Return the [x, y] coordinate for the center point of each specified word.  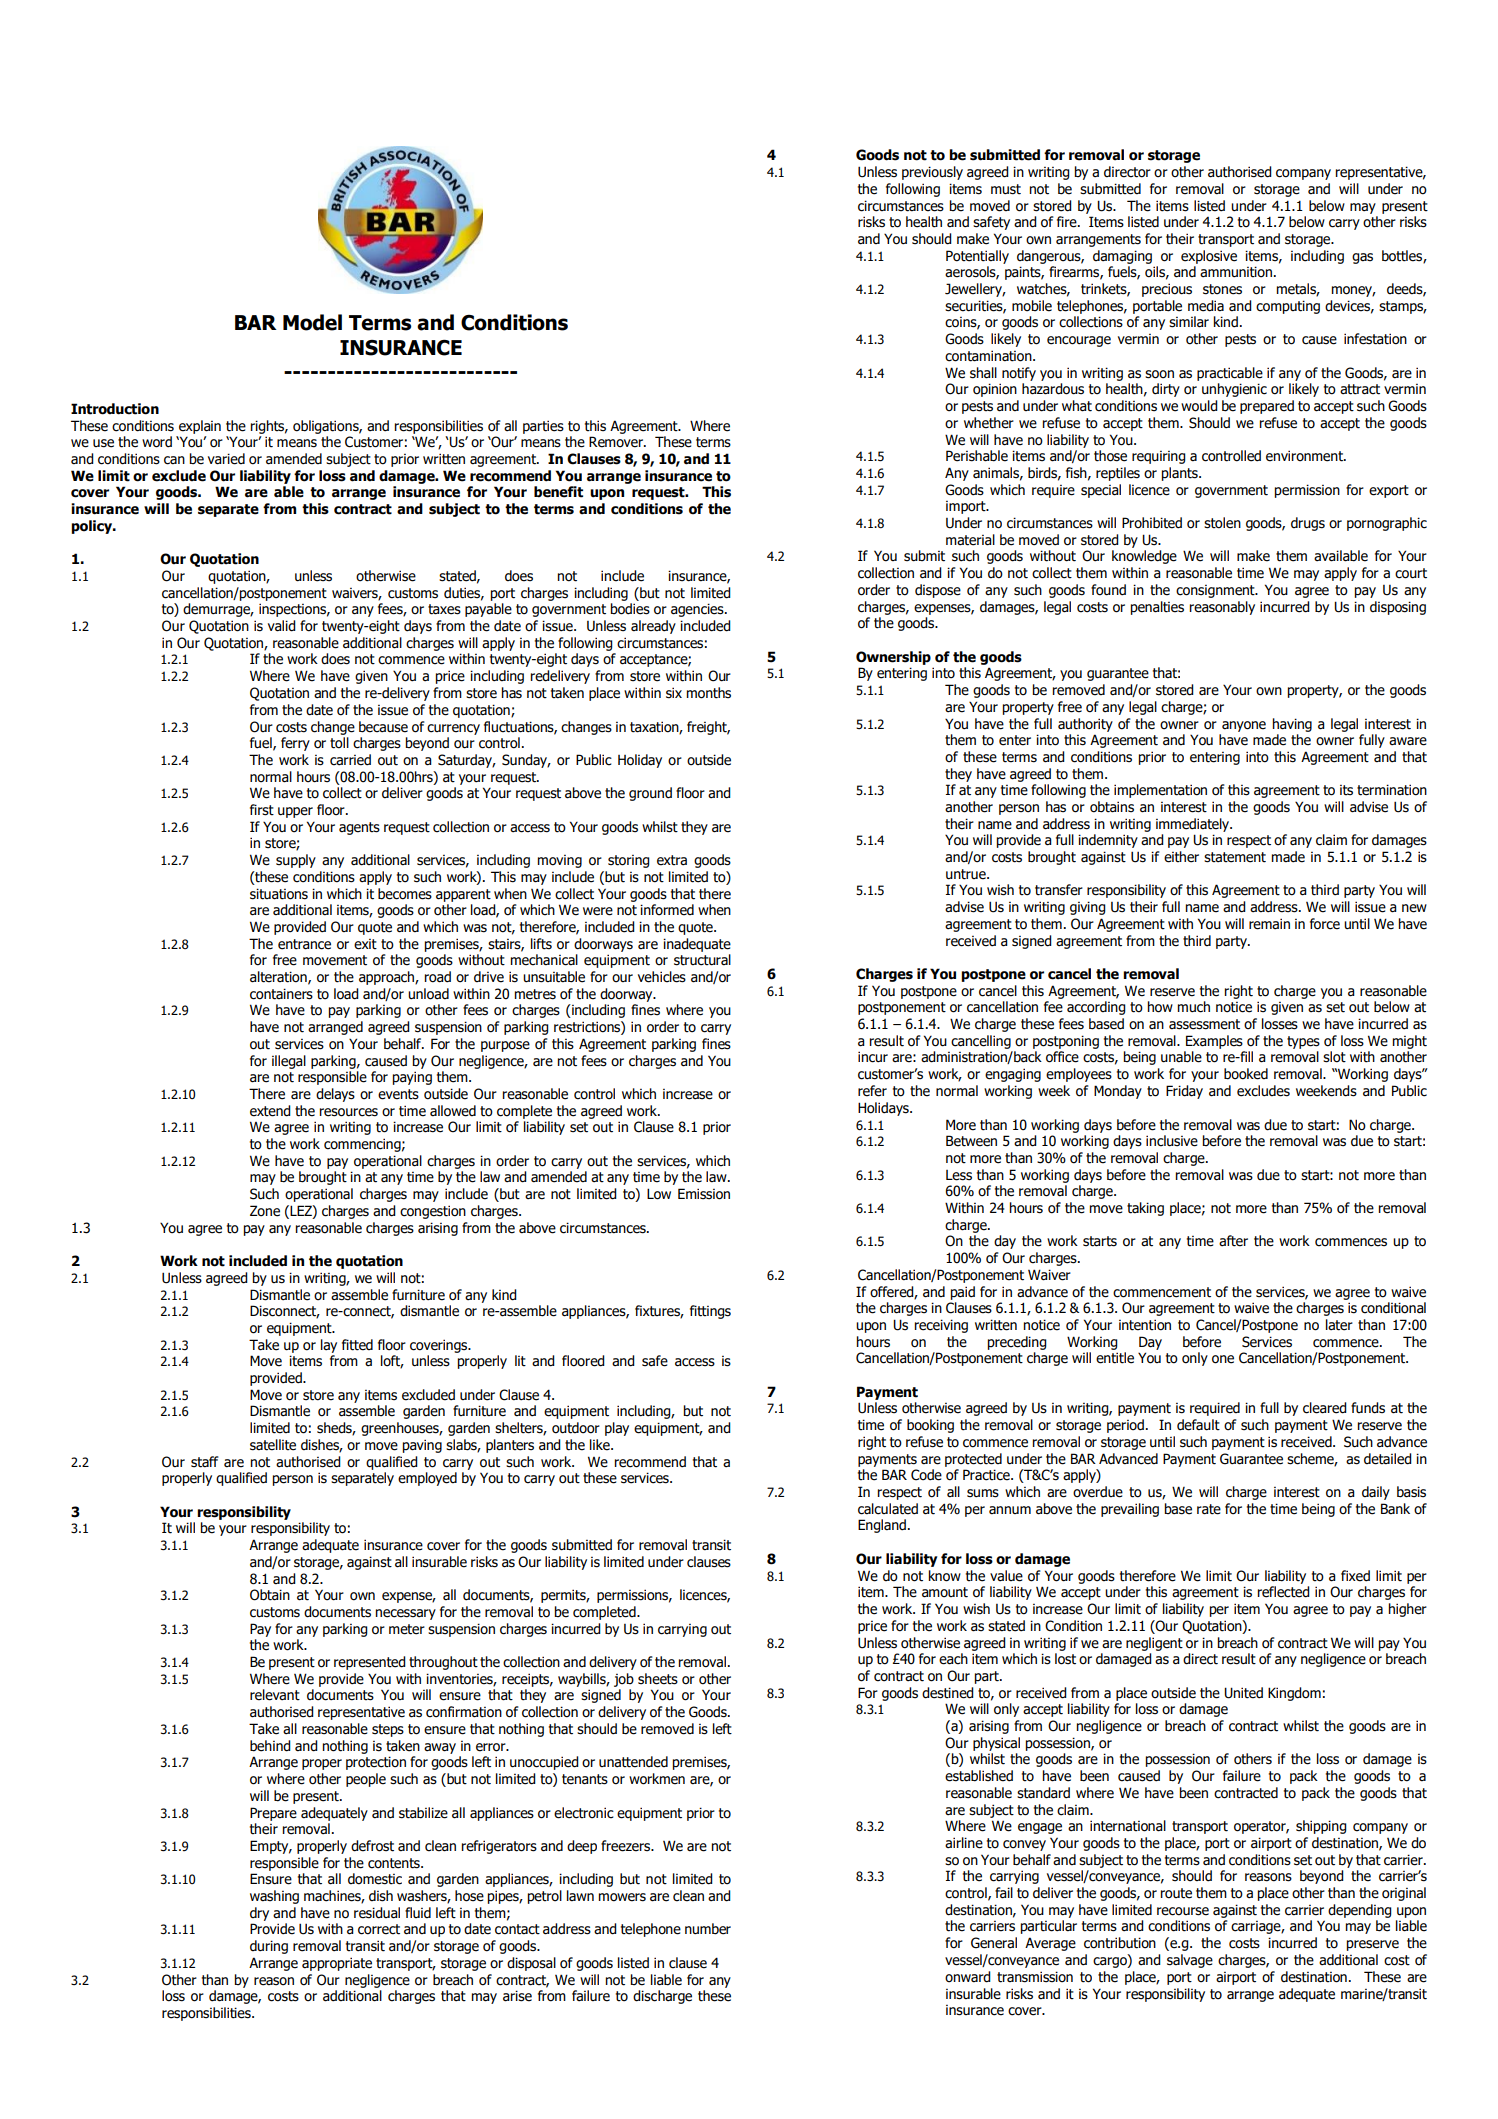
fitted [357, 1345]
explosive [1209, 257]
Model [312, 322]
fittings [710, 1312]
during [269, 1947]
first [262, 810]
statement [1235, 857]
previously [932, 173]
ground [650, 794]
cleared [1325, 1408]
